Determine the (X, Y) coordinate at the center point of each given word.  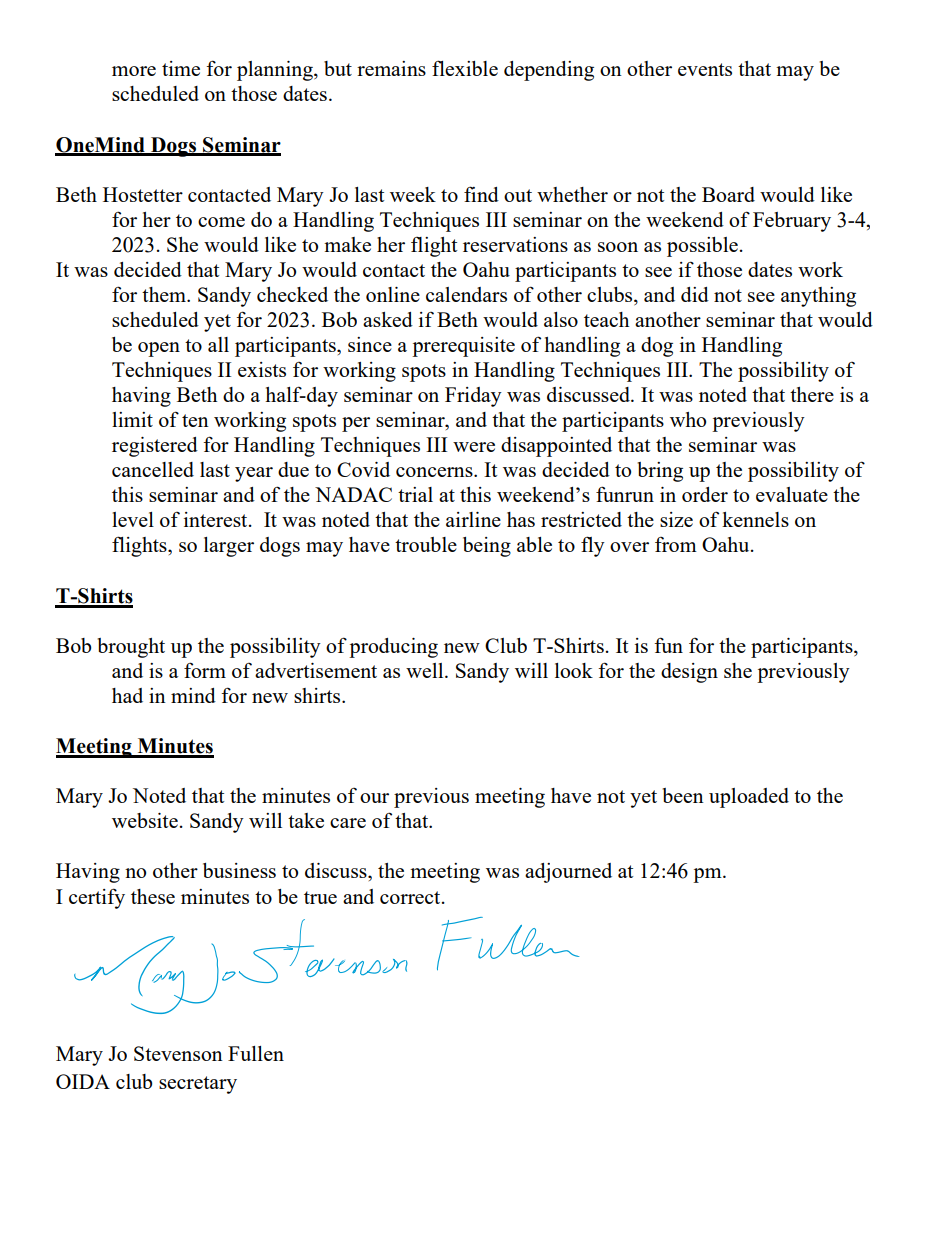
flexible (465, 68)
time (181, 68)
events (705, 69)
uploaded (749, 798)
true (320, 897)
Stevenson (178, 1053)
